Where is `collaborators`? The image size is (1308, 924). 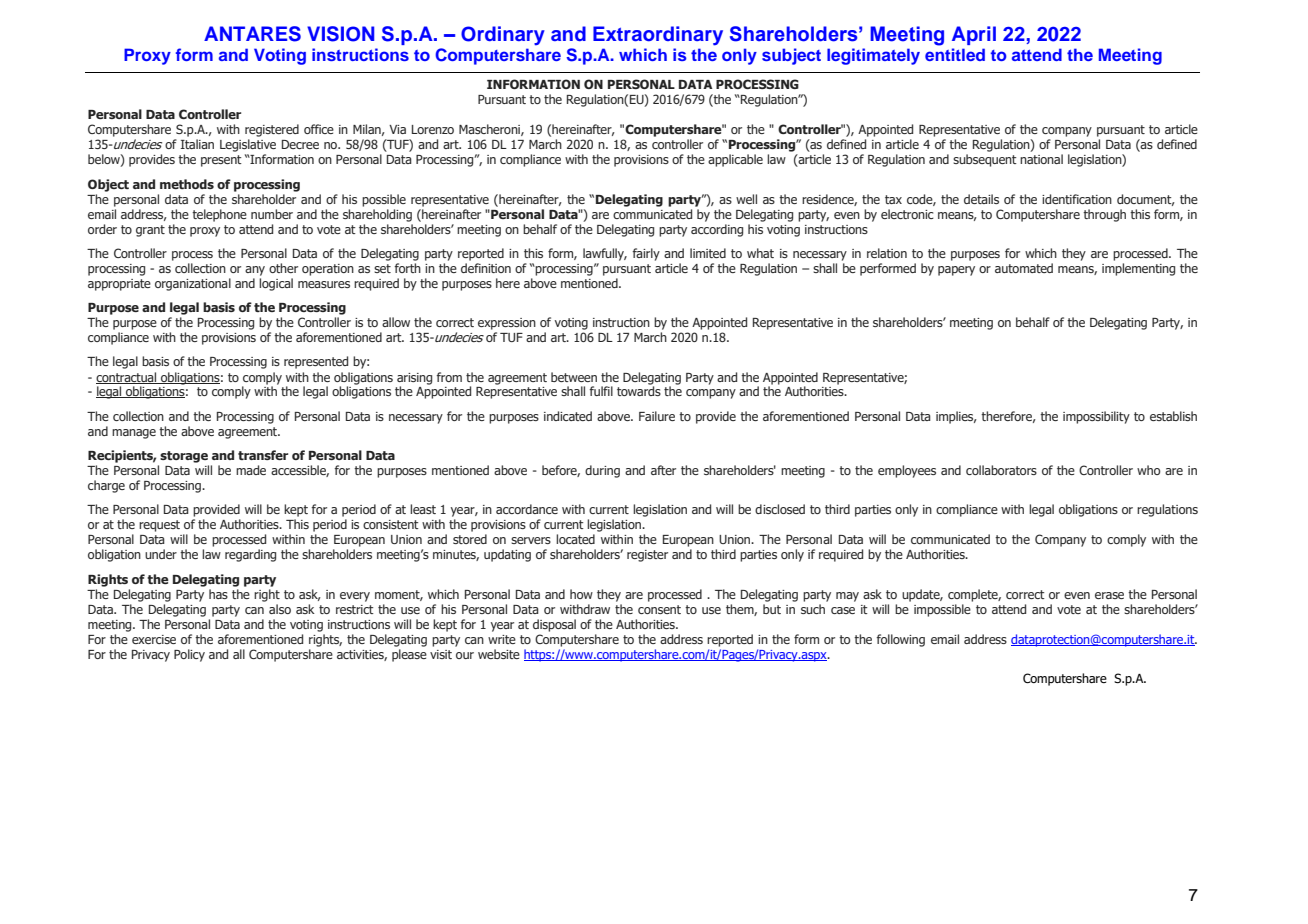
collaborators is located at coordinates (1001, 470).
